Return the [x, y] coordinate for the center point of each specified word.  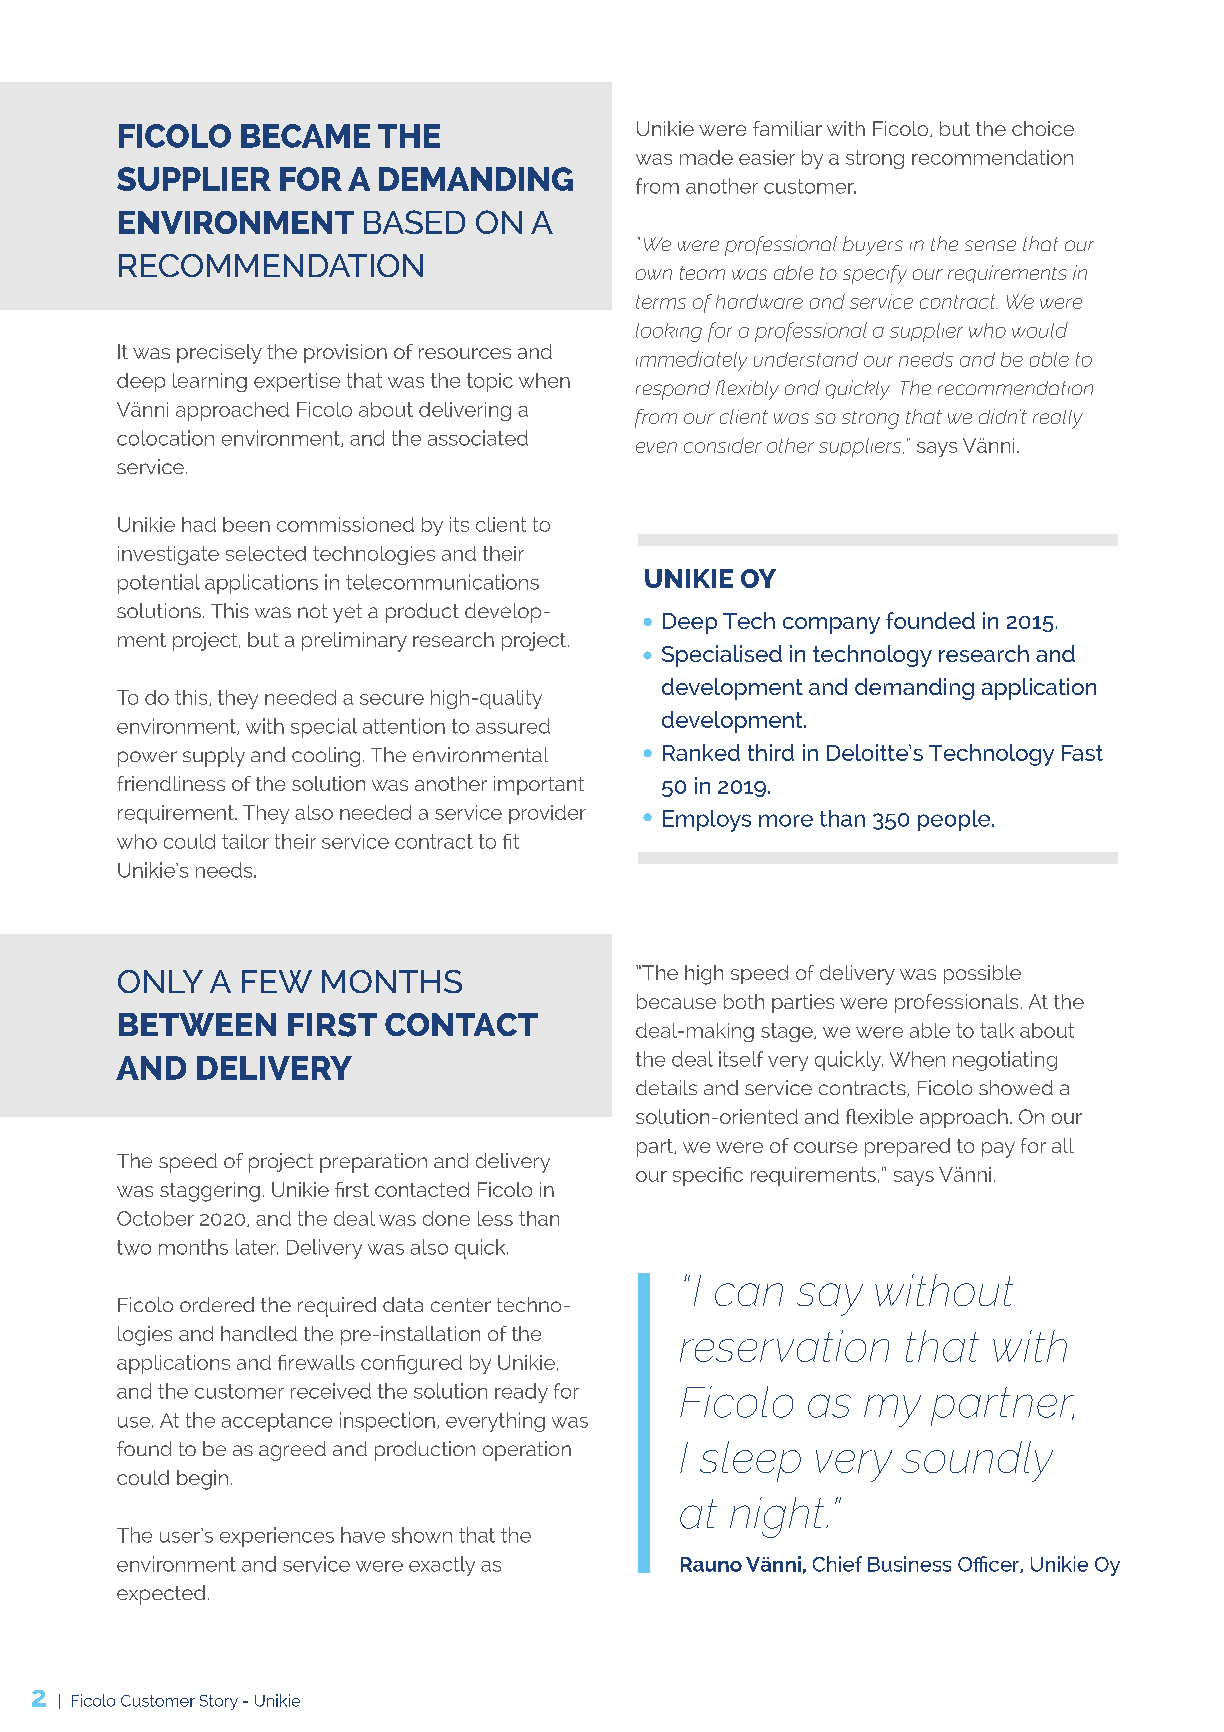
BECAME [305, 136]
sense [990, 245]
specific [708, 1176]
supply [214, 757]
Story [219, 1702]
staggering [210, 1192]
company [831, 625]
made [706, 157]
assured [513, 726]
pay [998, 1150]
